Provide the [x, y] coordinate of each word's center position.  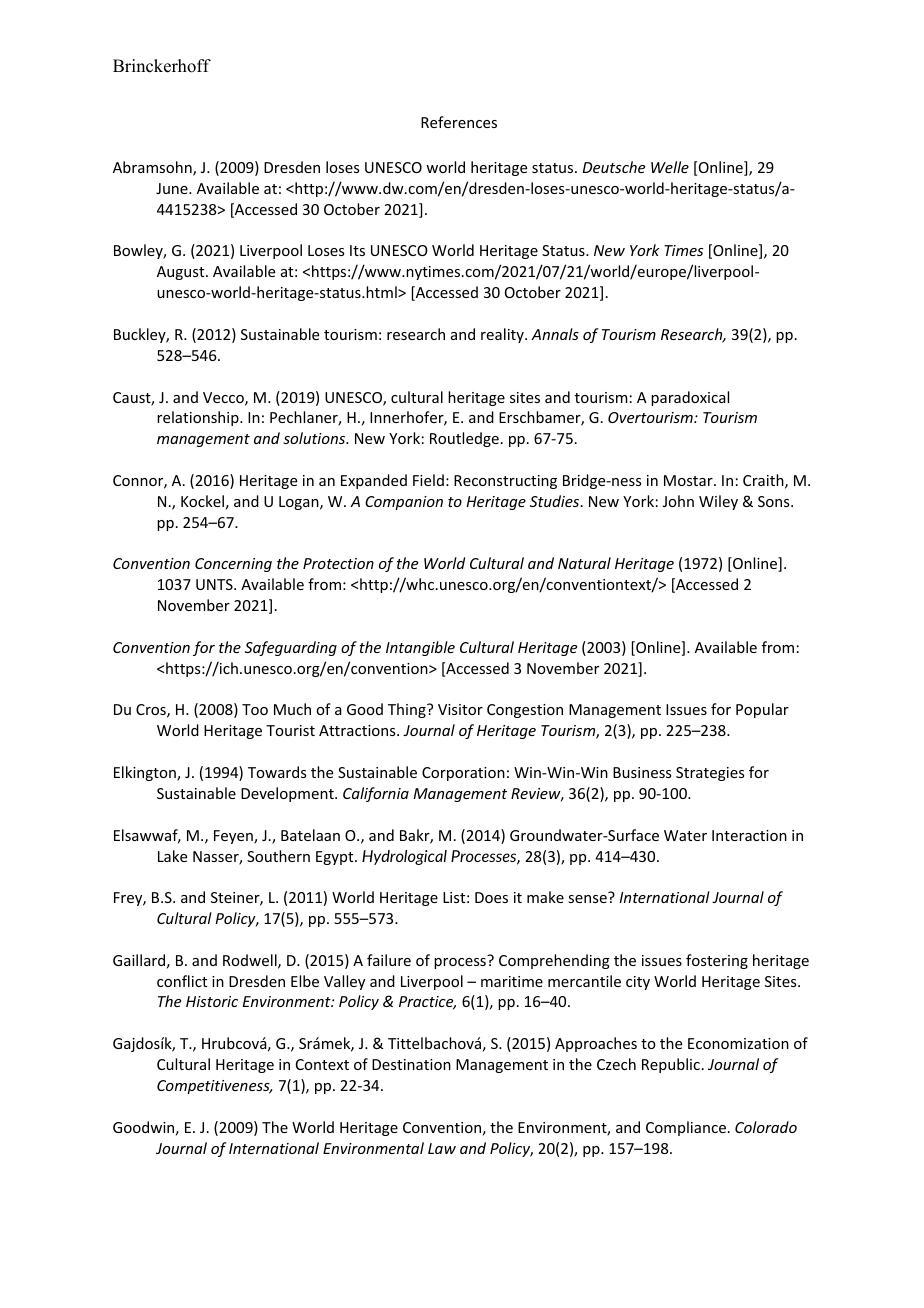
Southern [278, 856]
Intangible [420, 648]
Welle [670, 167]
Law [442, 1148]
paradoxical [690, 398]
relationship [199, 418]
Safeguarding [291, 648]
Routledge [464, 439]
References [459, 122]
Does [491, 897]
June [173, 188]
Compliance [686, 1128]
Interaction [749, 835]
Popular [762, 710]
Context [322, 1064]
